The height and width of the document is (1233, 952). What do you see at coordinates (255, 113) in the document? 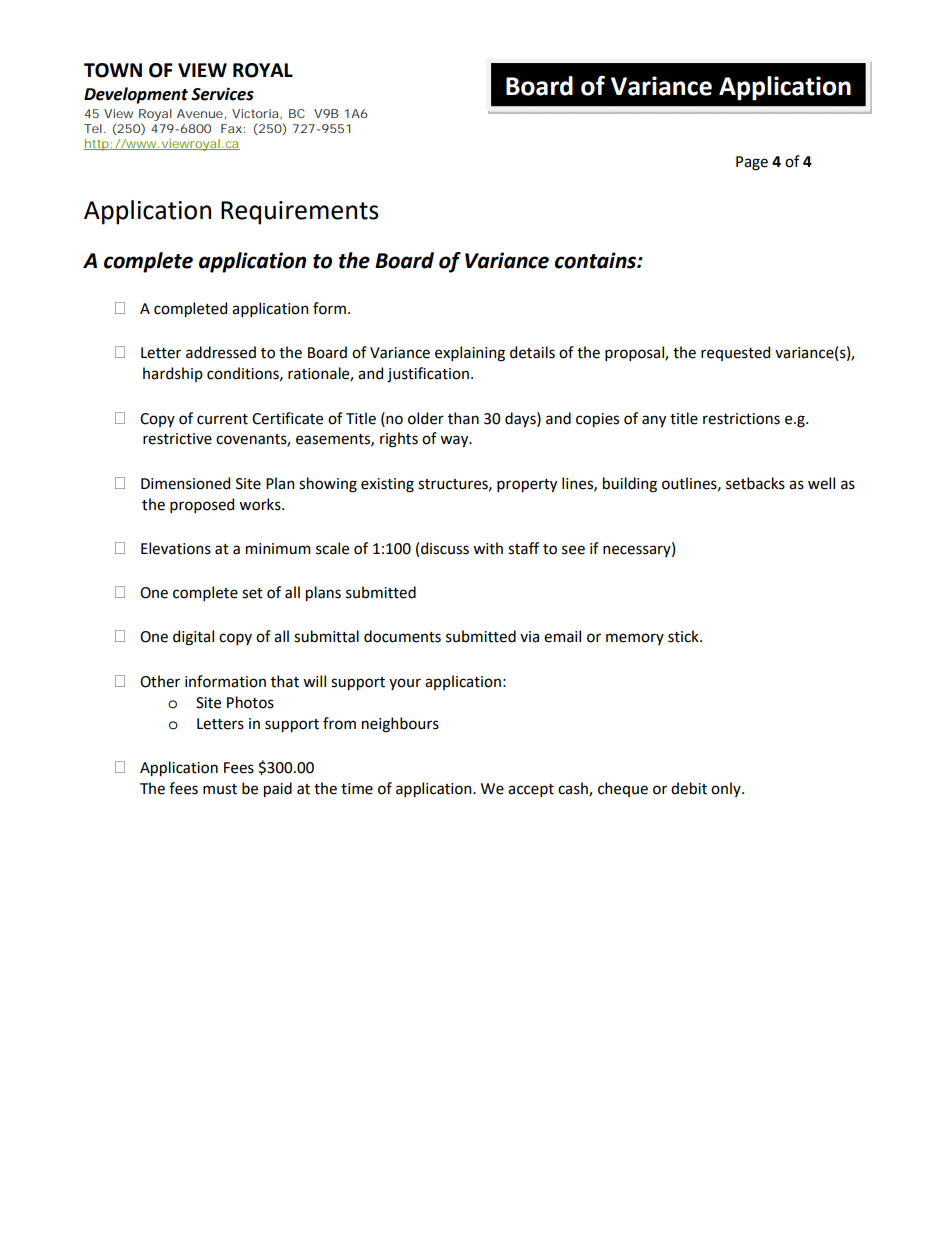
I see `Victoria` at bounding box center [255, 113].
